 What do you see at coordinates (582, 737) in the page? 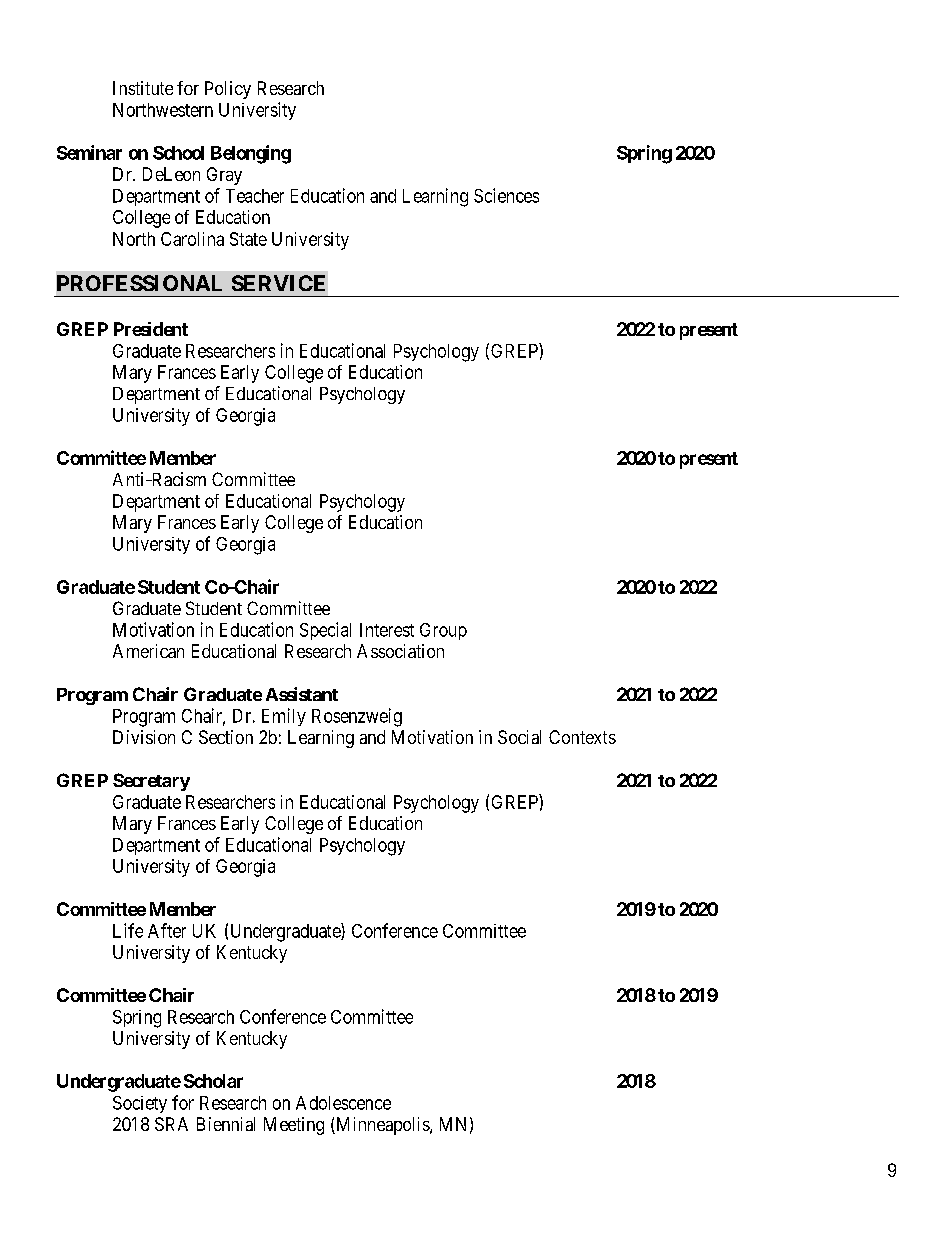
I see `Contexts` at bounding box center [582, 737].
